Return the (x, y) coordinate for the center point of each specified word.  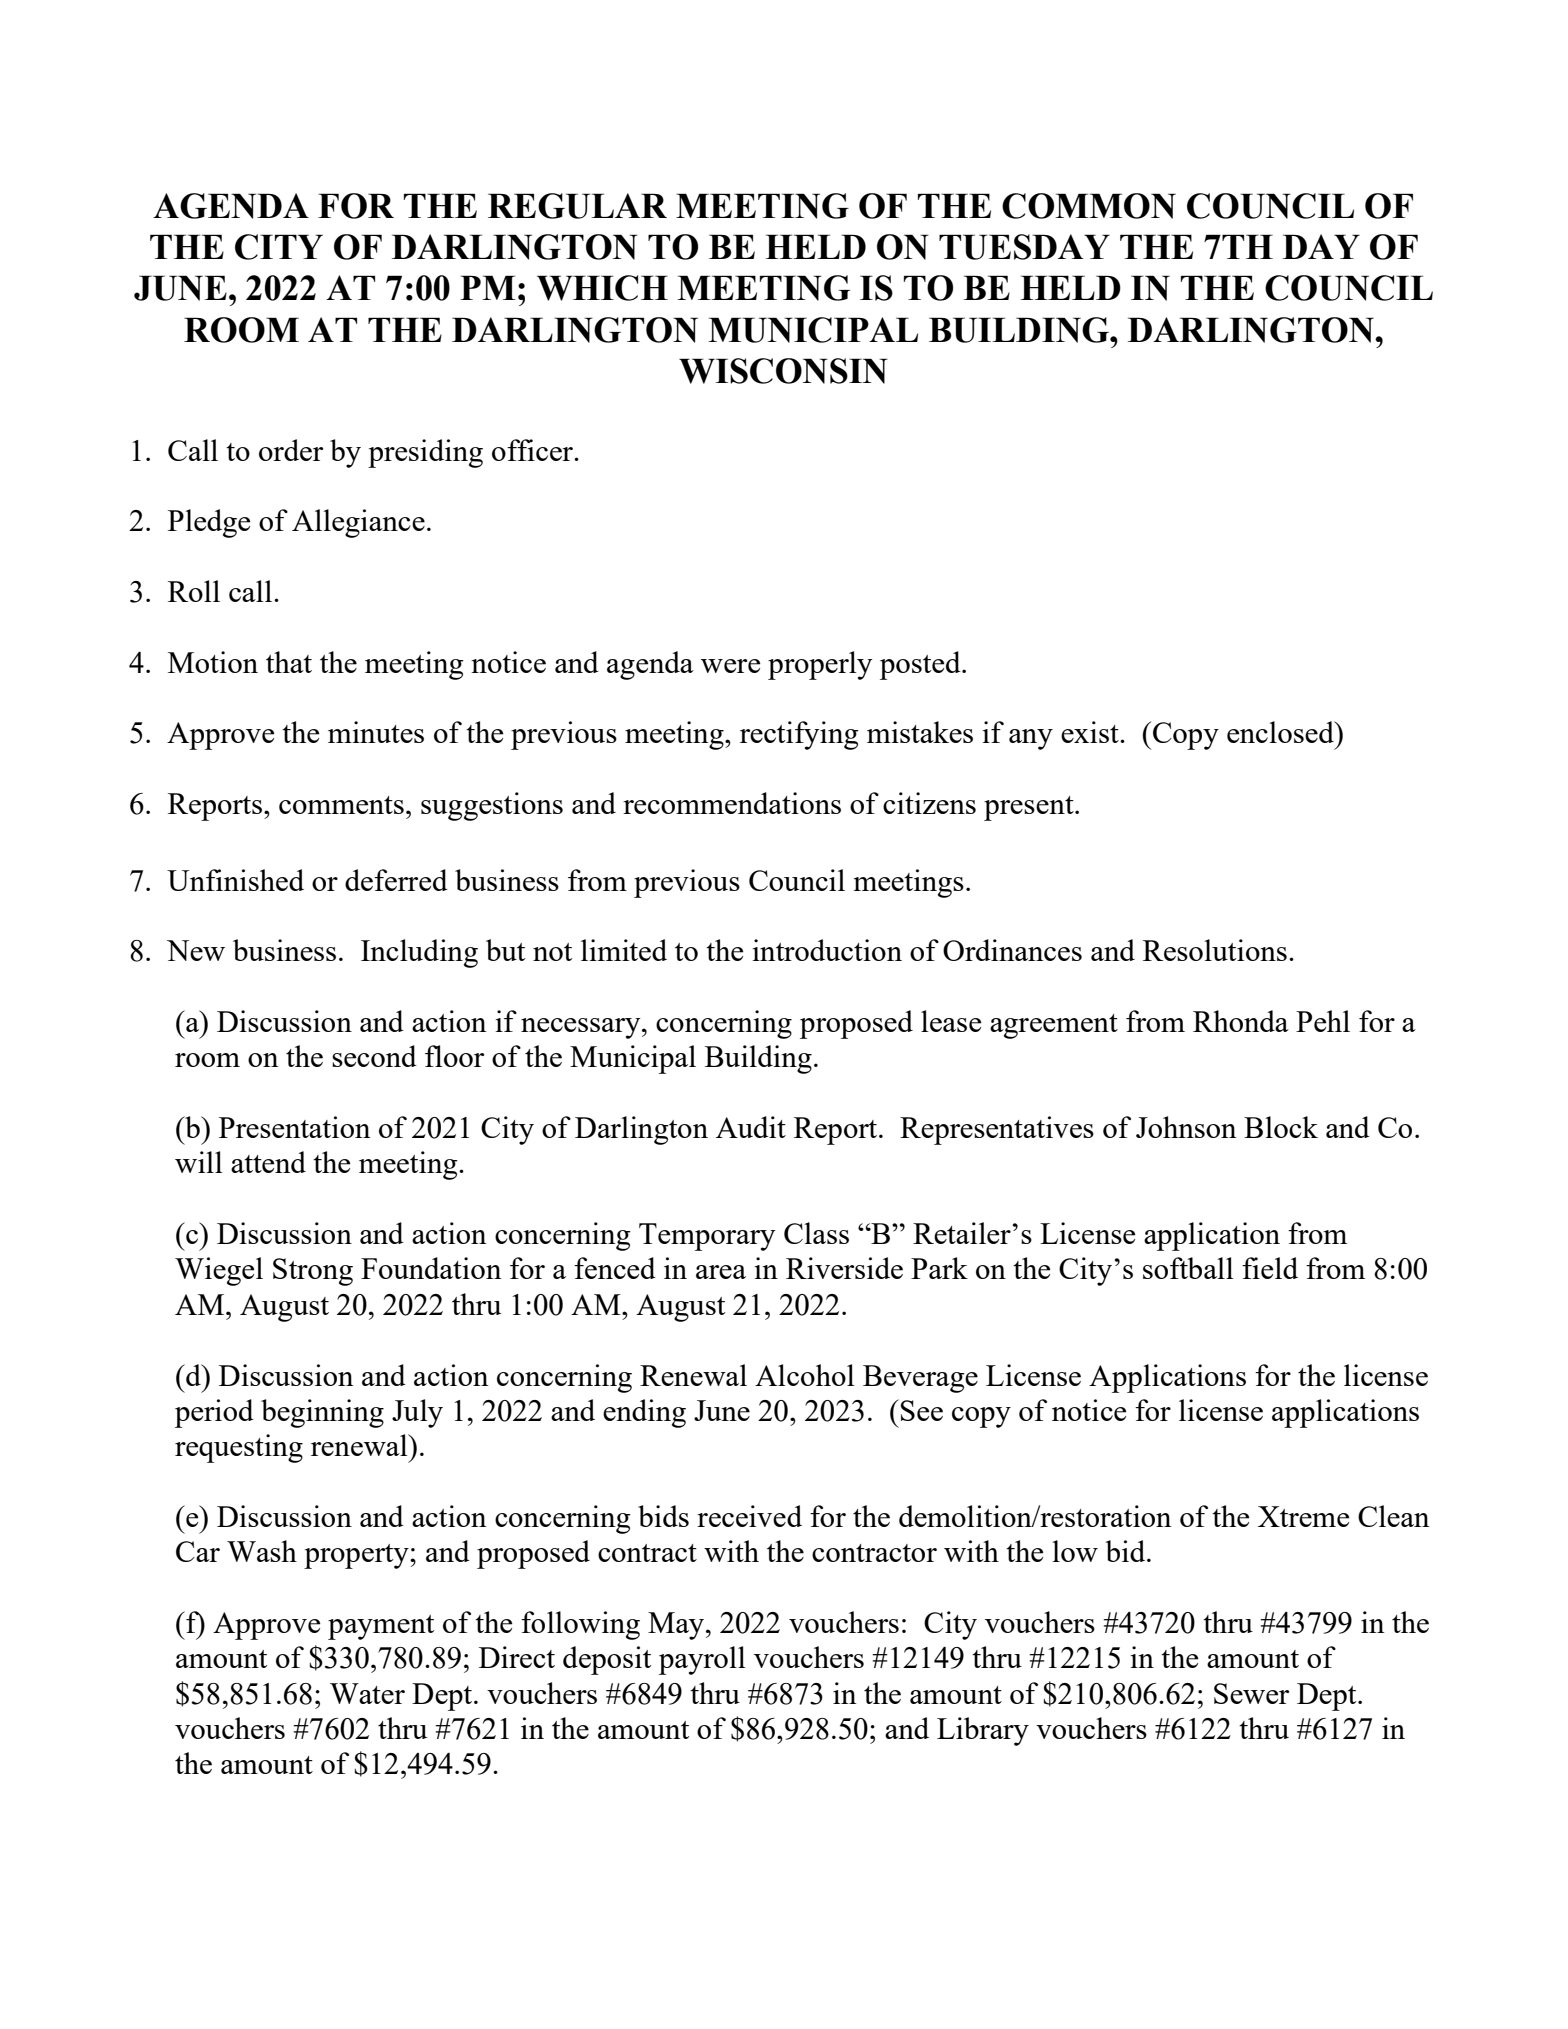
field (1270, 1268)
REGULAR (577, 206)
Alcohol (805, 1375)
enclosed (1281, 732)
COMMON (1089, 206)
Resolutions (1215, 950)
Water (367, 1693)
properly (820, 665)
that (289, 662)
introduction (827, 950)
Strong (313, 1272)
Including (419, 953)
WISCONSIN (783, 371)
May (677, 1626)
